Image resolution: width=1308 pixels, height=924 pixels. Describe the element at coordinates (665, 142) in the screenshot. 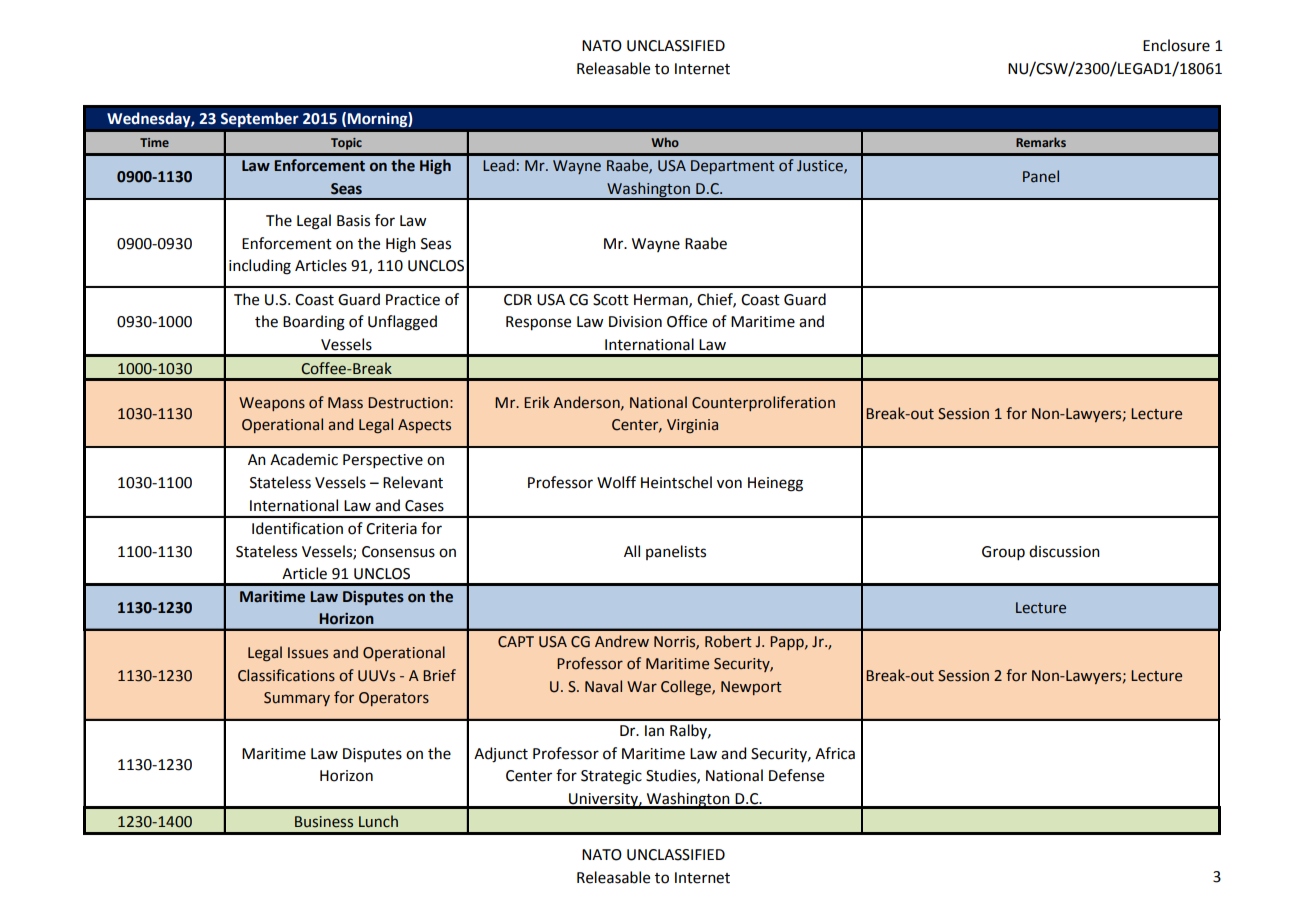

I see `Who` at that location.
